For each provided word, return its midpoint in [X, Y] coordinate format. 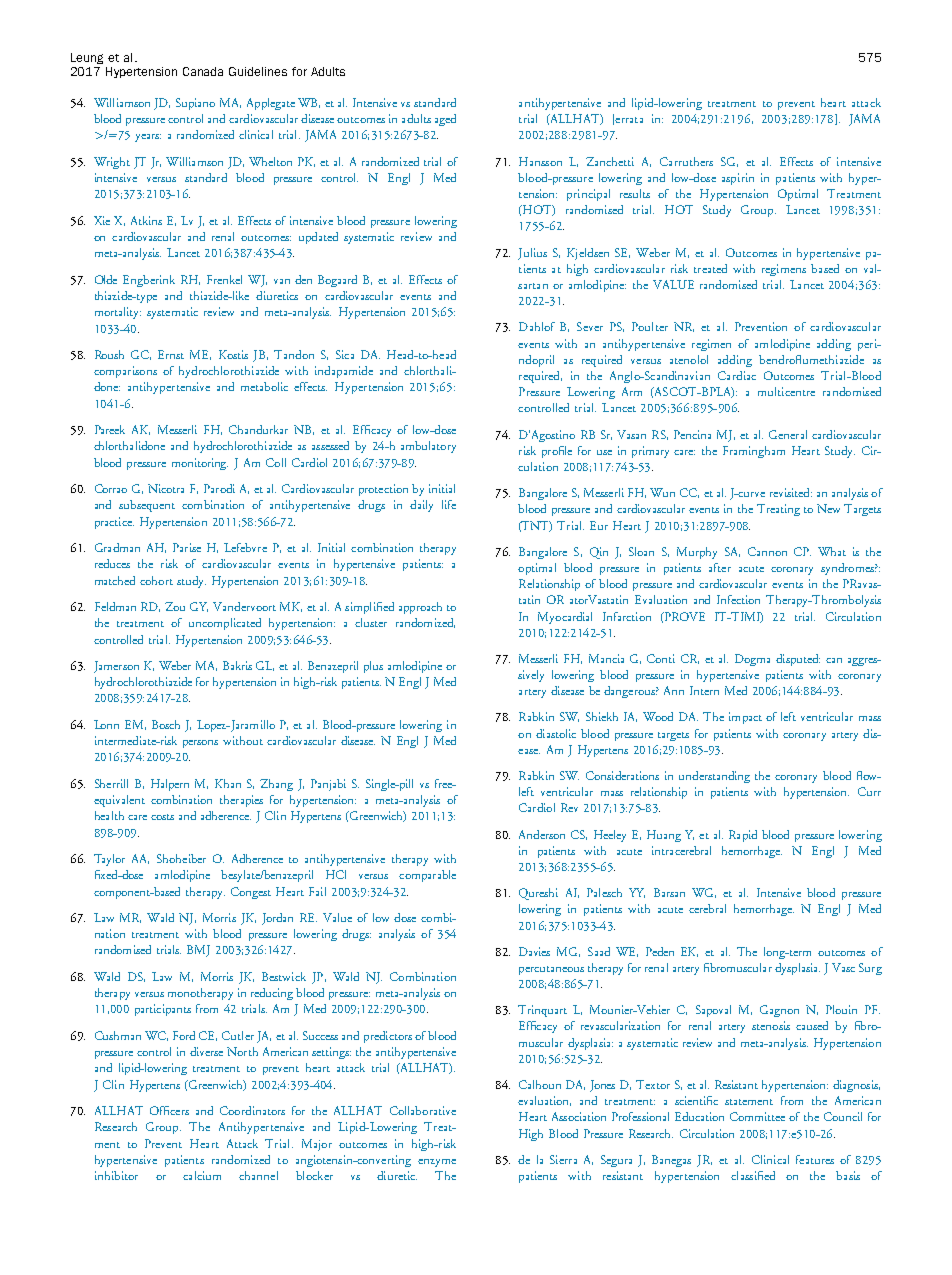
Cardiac [737, 375]
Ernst [171, 354]
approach [420, 608]
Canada [203, 71]
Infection [738, 599]
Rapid [743, 836]
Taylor [109, 860]
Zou [175, 606]
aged [445, 120]
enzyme [437, 1163]
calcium [202, 1175]
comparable [427, 876]
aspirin [738, 179]
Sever [590, 326]
